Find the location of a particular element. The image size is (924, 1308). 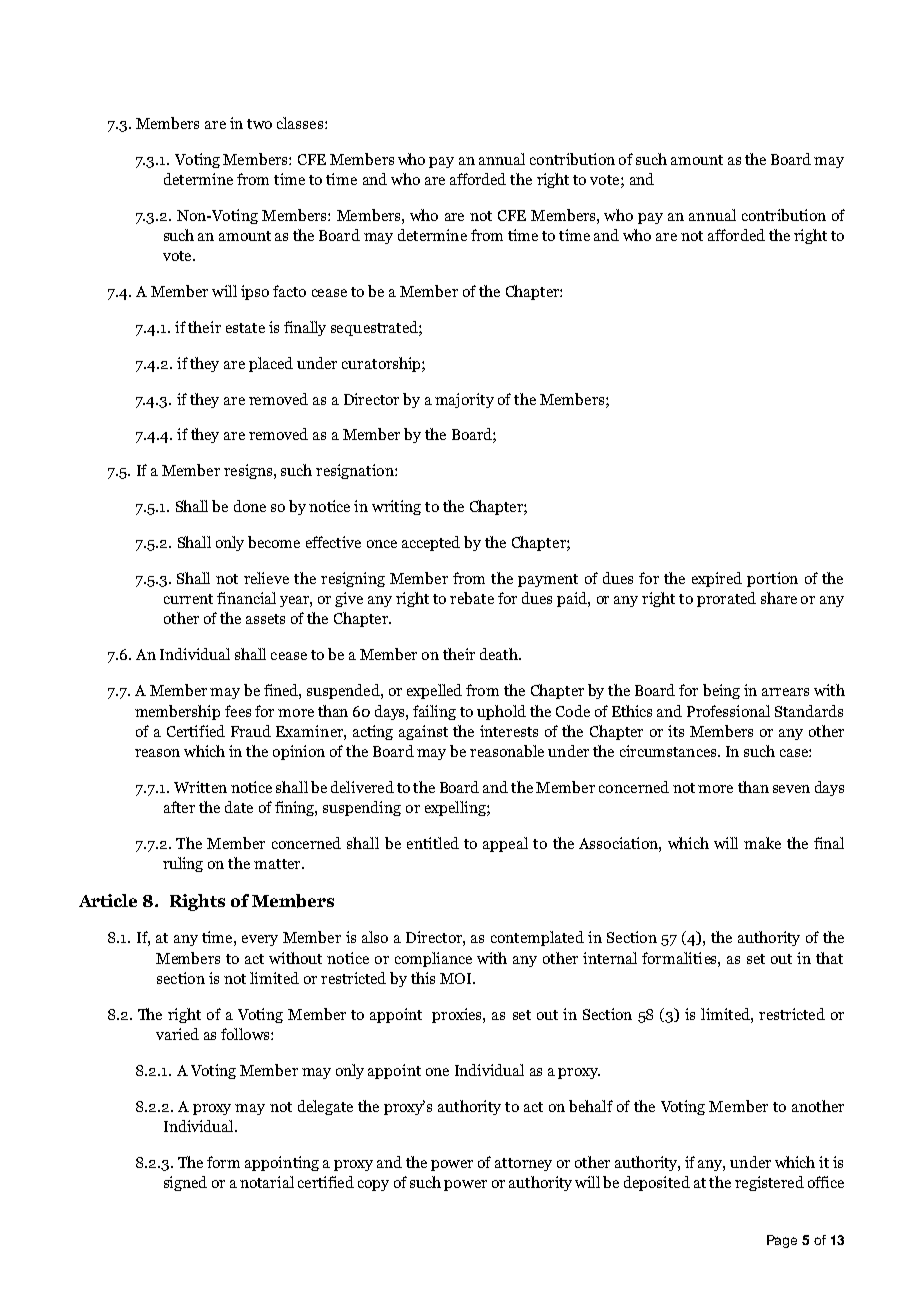

being is located at coordinates (721, 691).
